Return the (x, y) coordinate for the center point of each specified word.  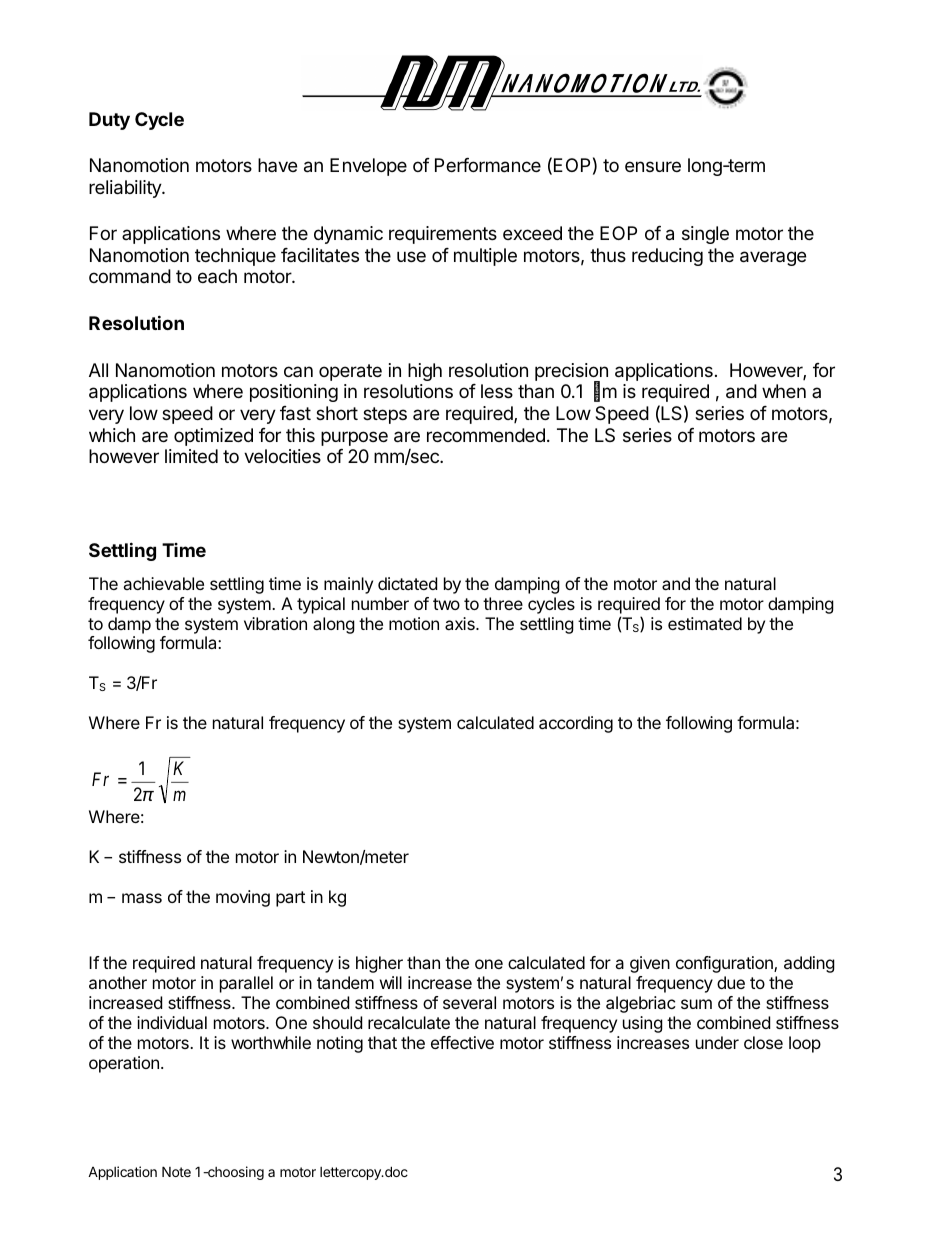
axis (461, 623)
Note (176, 1171)
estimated (705, 623)
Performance (488, 165)
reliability (126, 189)
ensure (653, 166)
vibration (275, 623)
